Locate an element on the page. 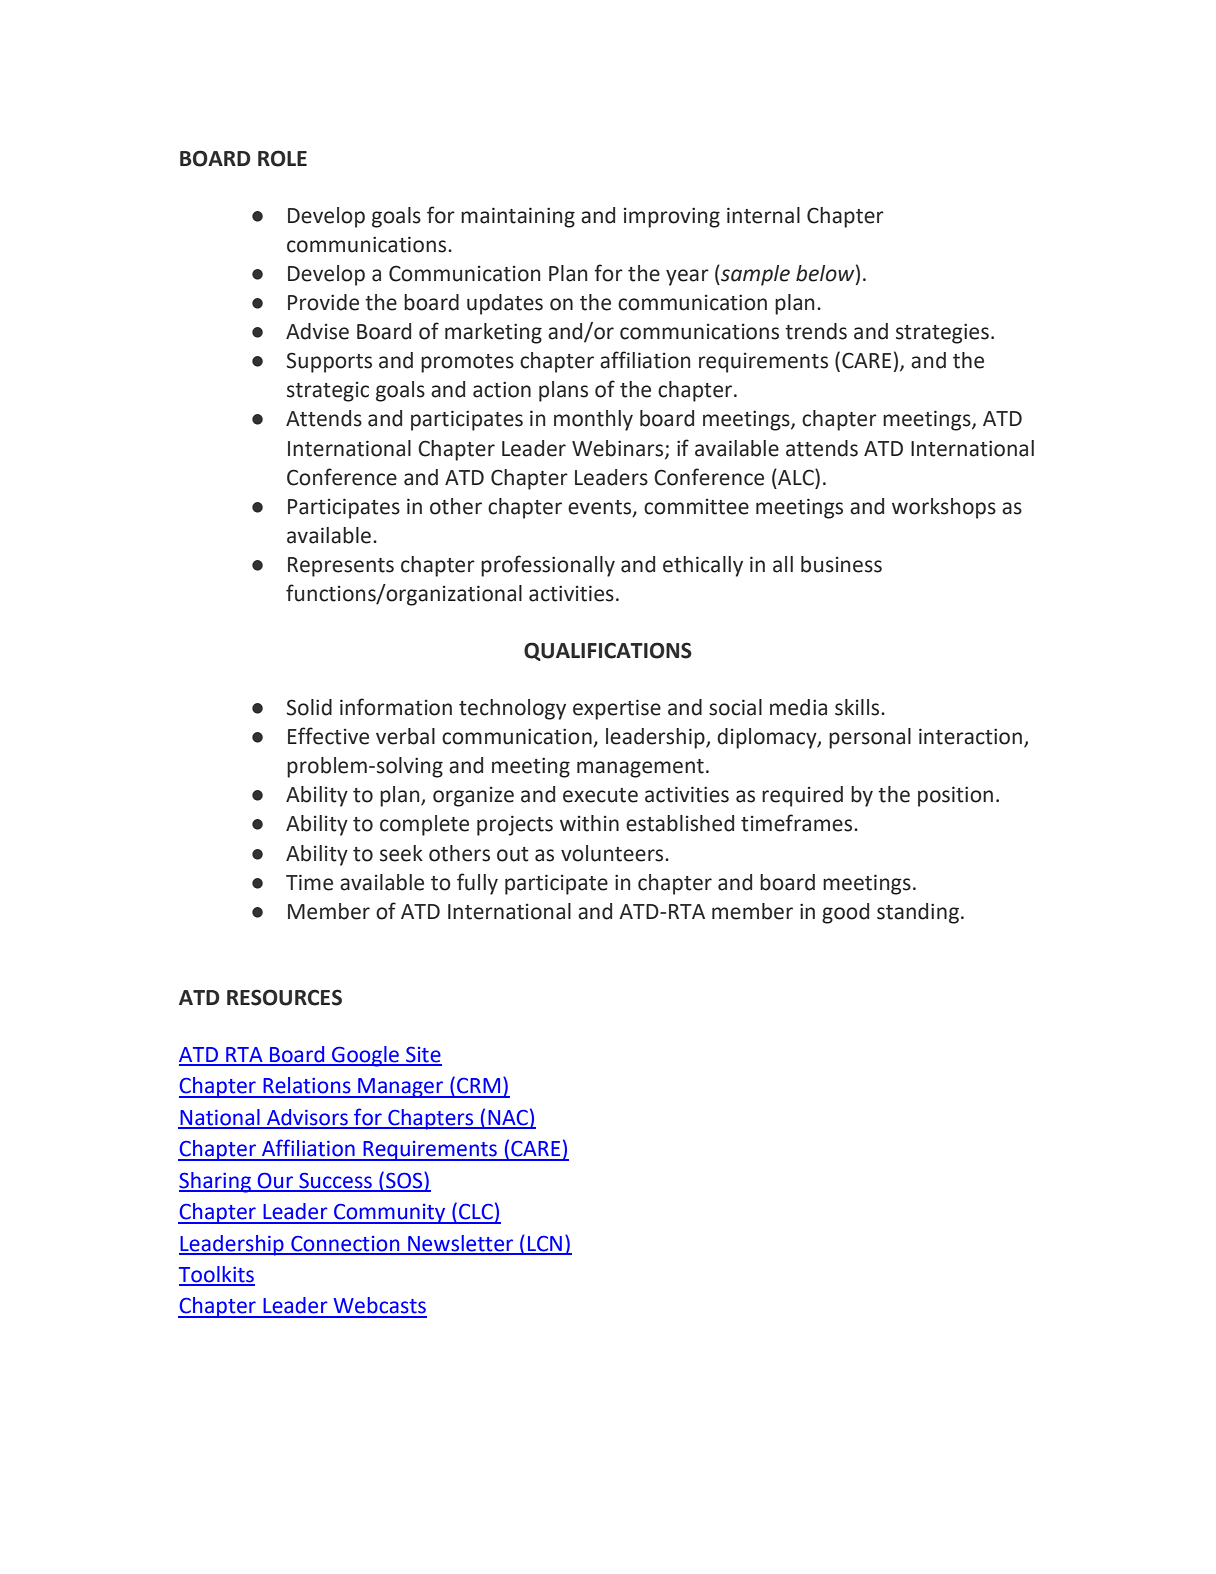 This image has height=1574, width=1216. events is located at coordinates (601, 508).
